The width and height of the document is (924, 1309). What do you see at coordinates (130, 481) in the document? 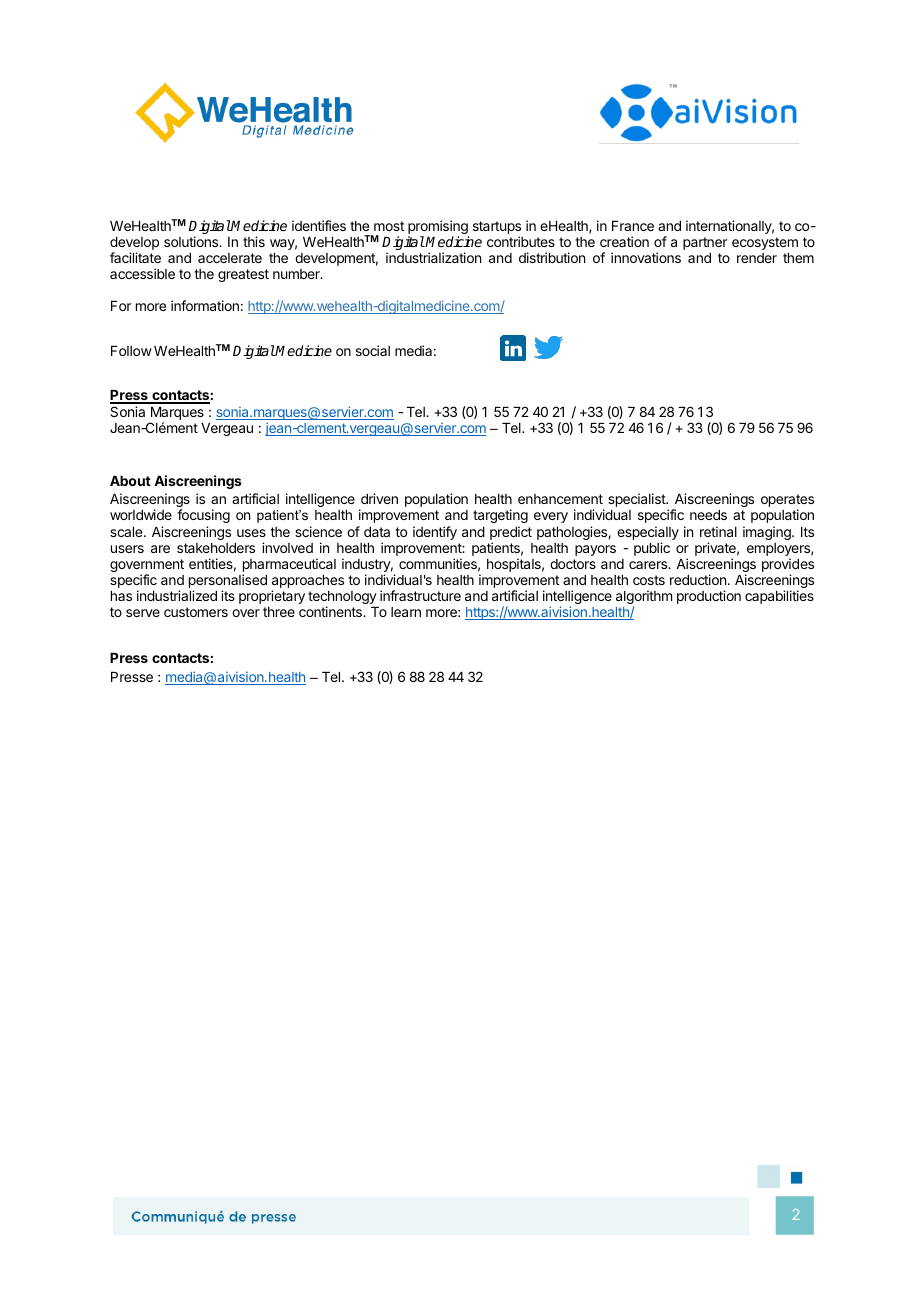
I see `About` at bounding box center [130, 481].
